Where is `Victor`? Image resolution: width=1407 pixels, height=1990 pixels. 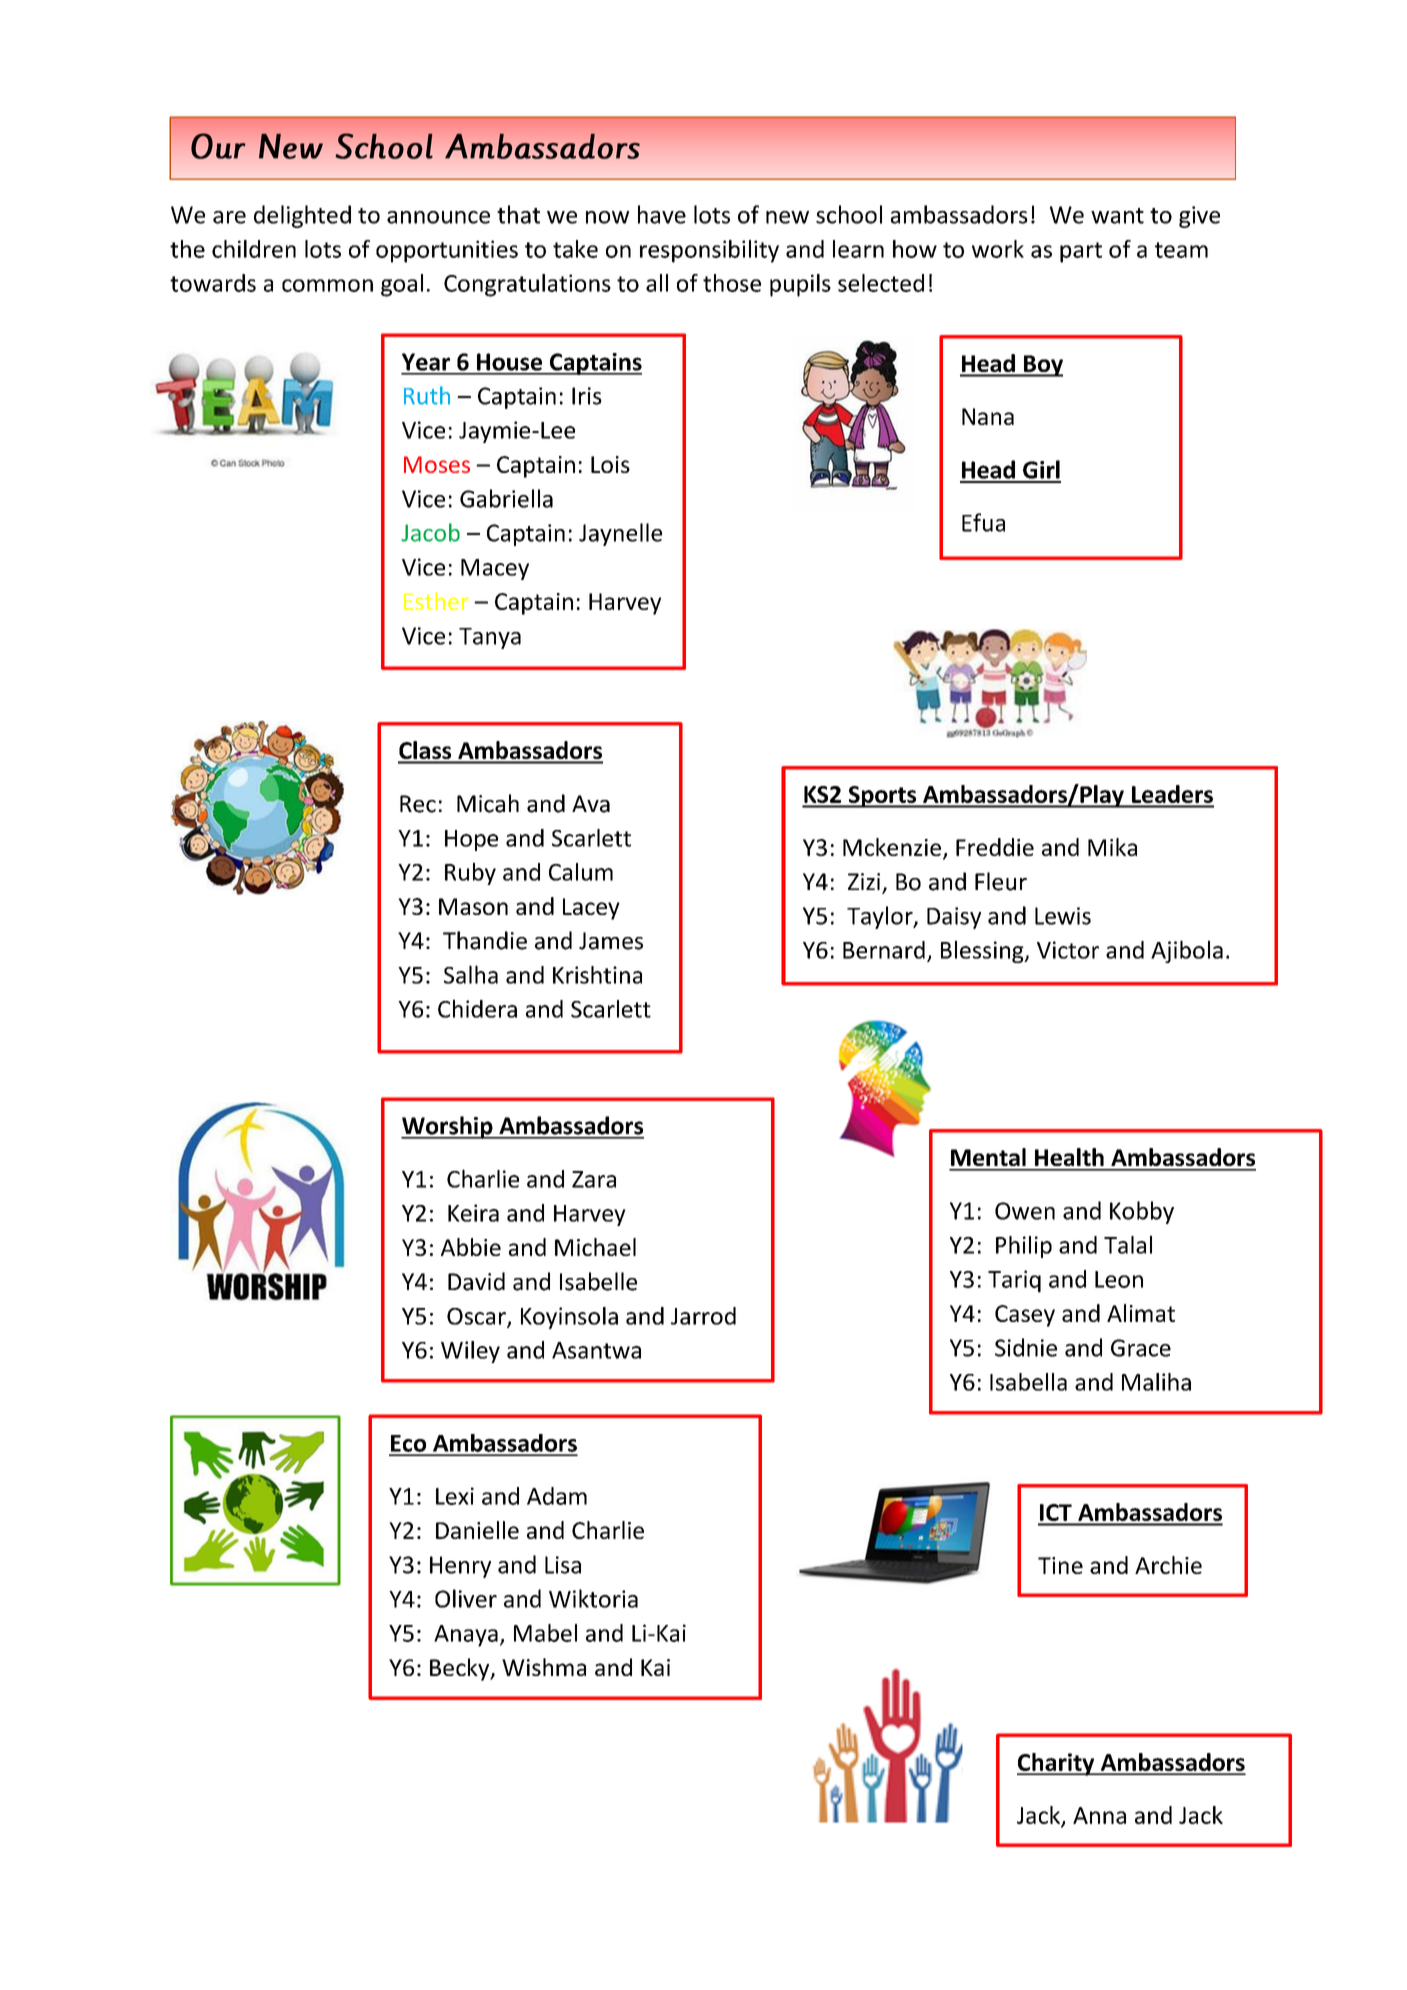 Victor is located at coordinates (1068, 950).
